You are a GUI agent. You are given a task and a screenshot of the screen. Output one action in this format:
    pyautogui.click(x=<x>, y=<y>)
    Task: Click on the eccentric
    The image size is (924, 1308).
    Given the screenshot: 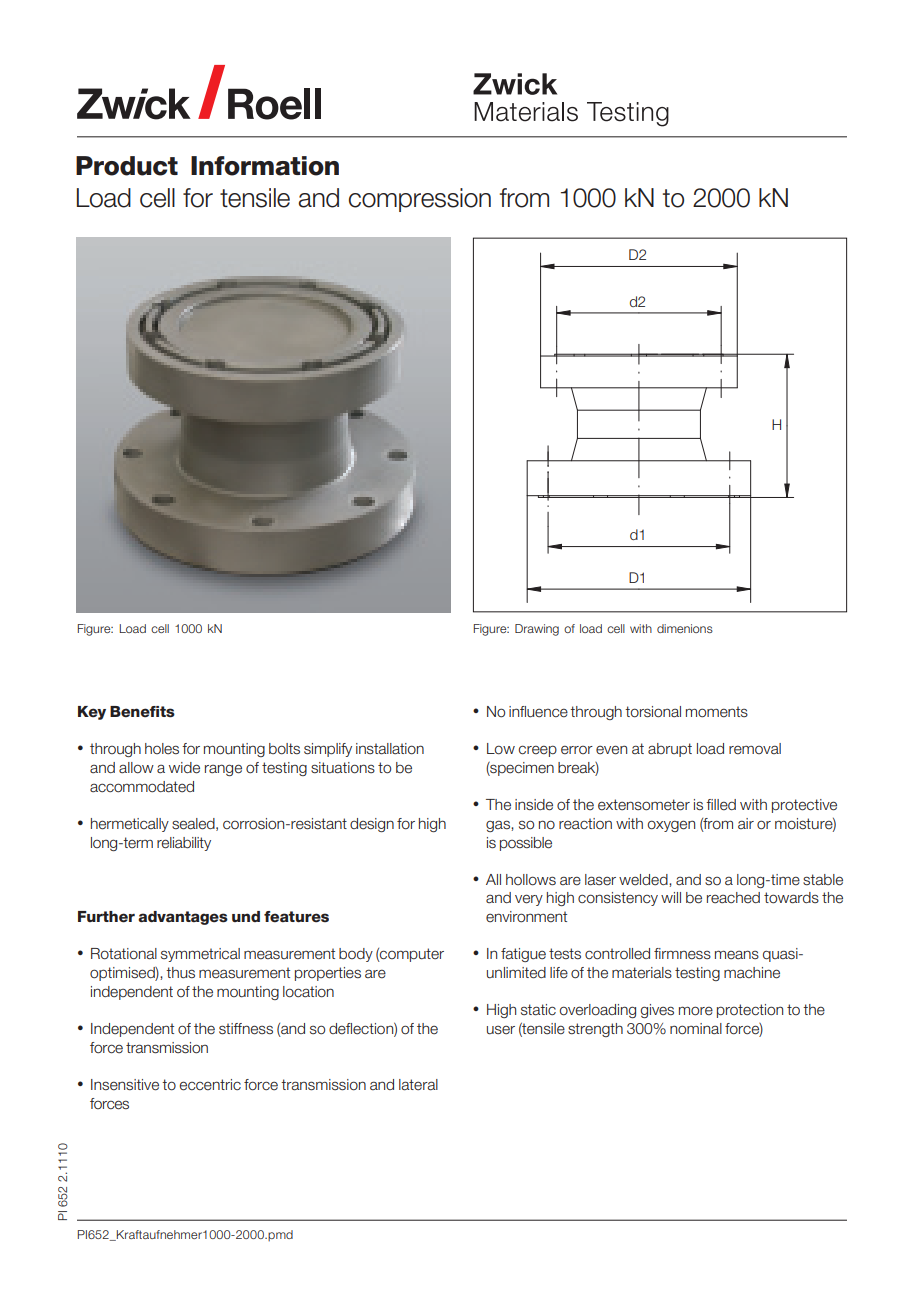 What is the action you would take?
    pyautogui.click(x=210, y=1085)
